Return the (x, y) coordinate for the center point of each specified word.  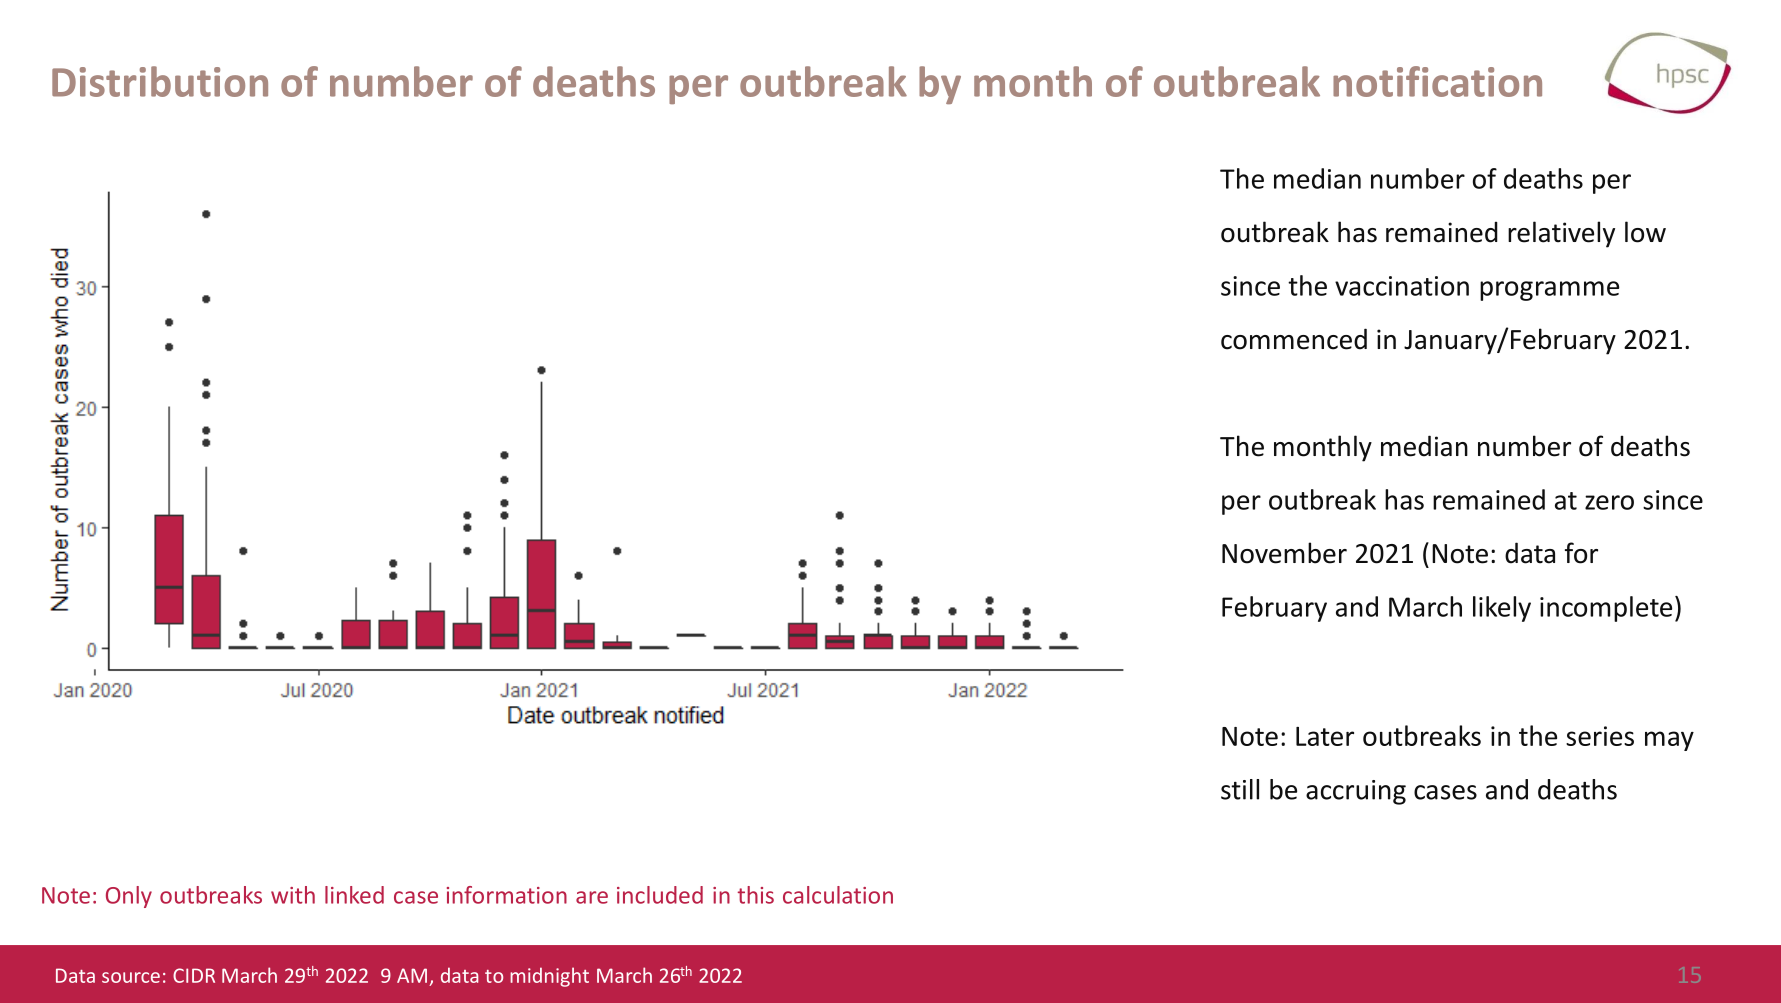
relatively (1561, 234)
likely (1502, 609)
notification (1437, 81)
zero (1609, 502)
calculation (838, 895)
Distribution (160, 81)
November (1284, 553)
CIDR (194, 975)
